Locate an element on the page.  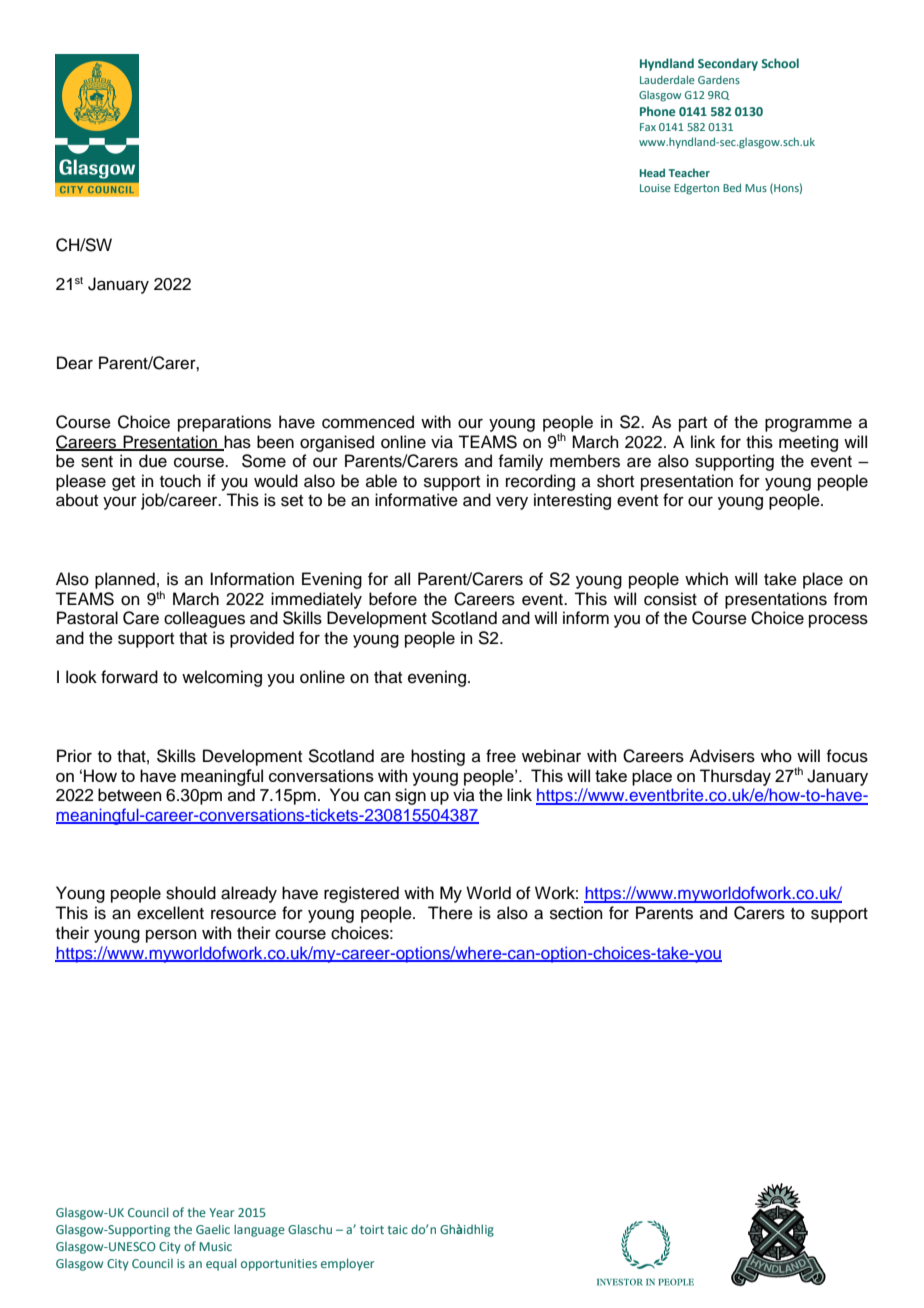
Gardens is located at coordinates (719, 79).
